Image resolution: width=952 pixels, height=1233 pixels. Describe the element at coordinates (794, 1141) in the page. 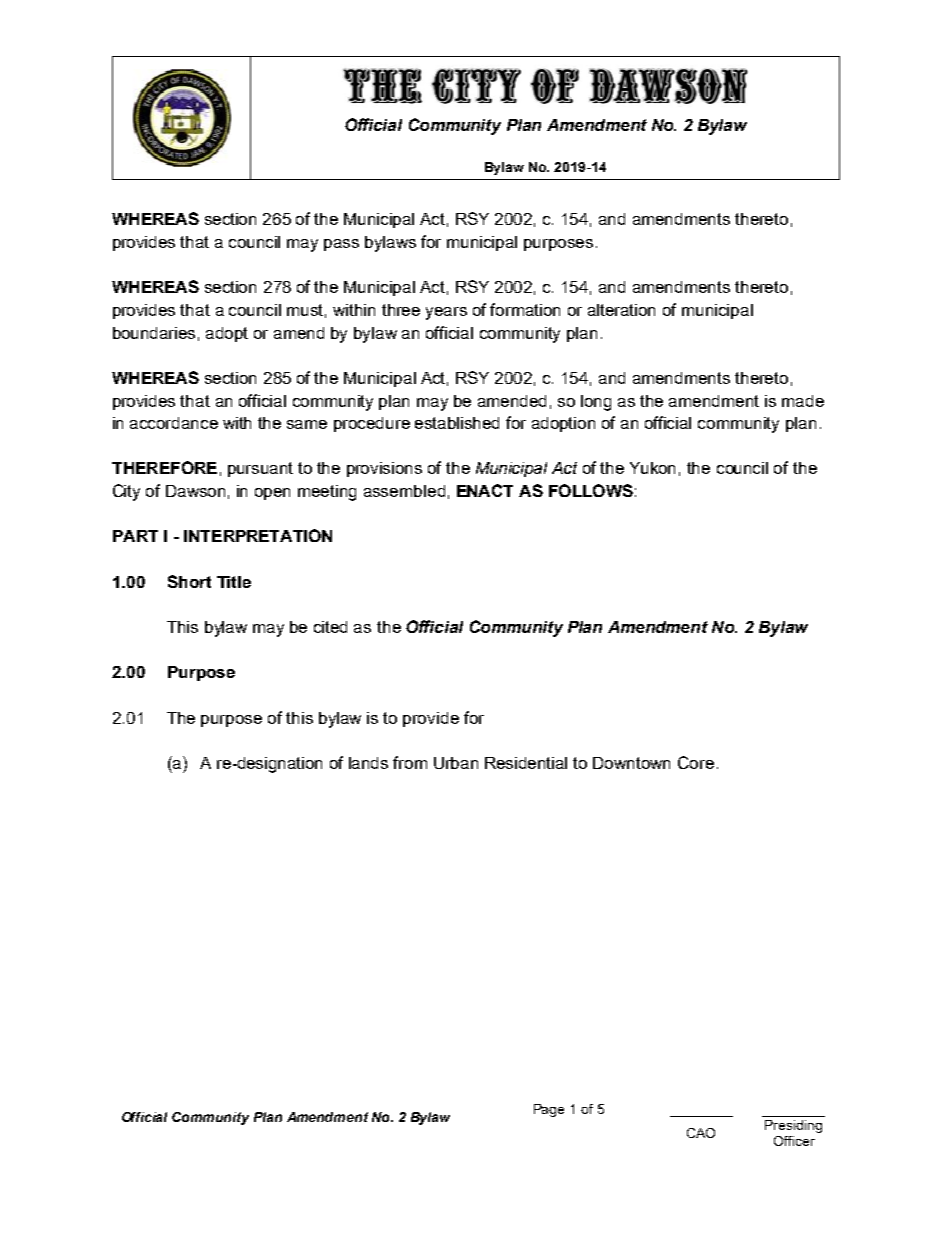

I see `Officer` at that location.
